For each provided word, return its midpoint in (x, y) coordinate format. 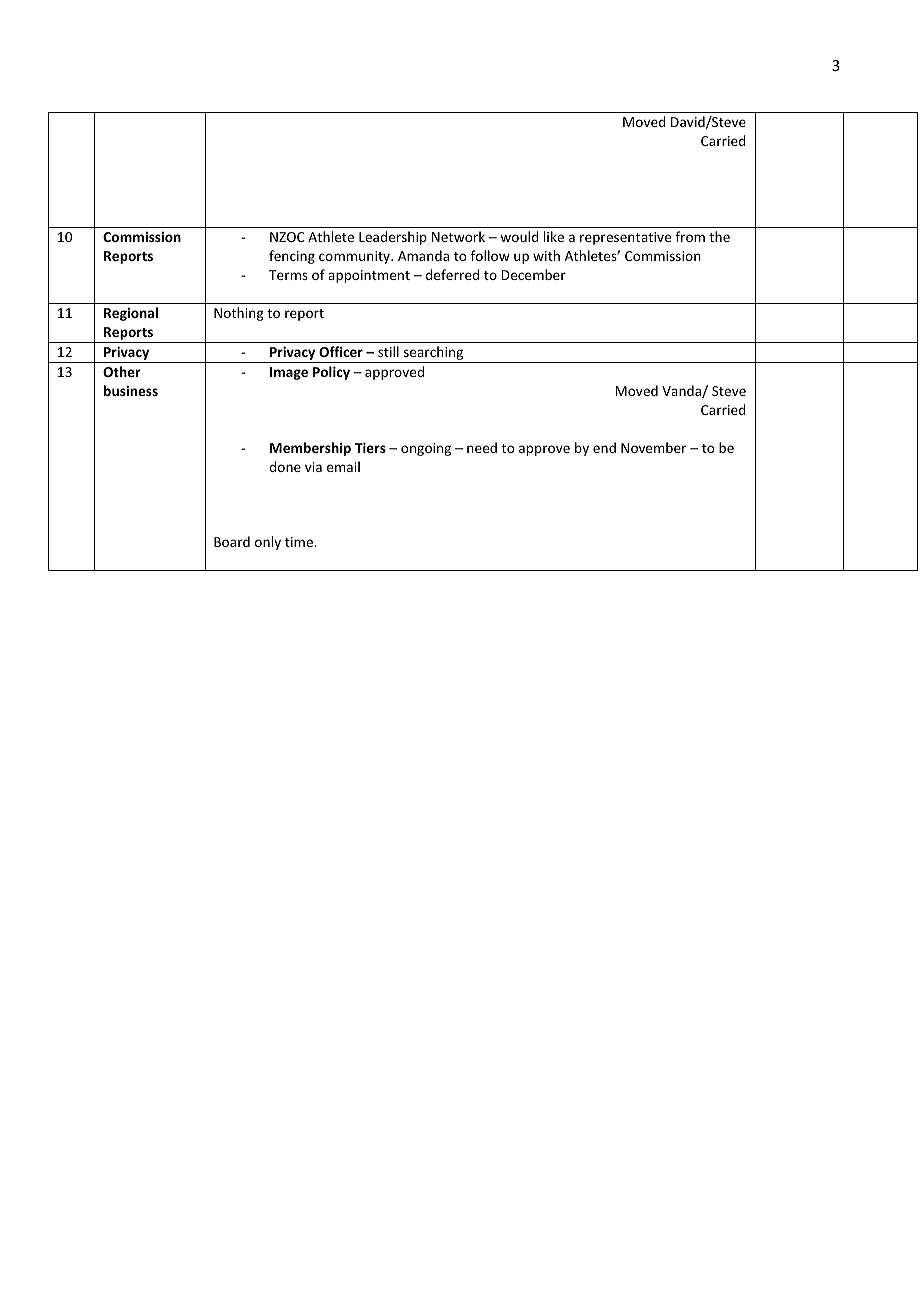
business (131, 390)
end (604, 447)
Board (232, 541)
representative (625, 238)
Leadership (393, 238)
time (300, 542)
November (653, 447)
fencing (292, 257)
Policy (331, 373)
